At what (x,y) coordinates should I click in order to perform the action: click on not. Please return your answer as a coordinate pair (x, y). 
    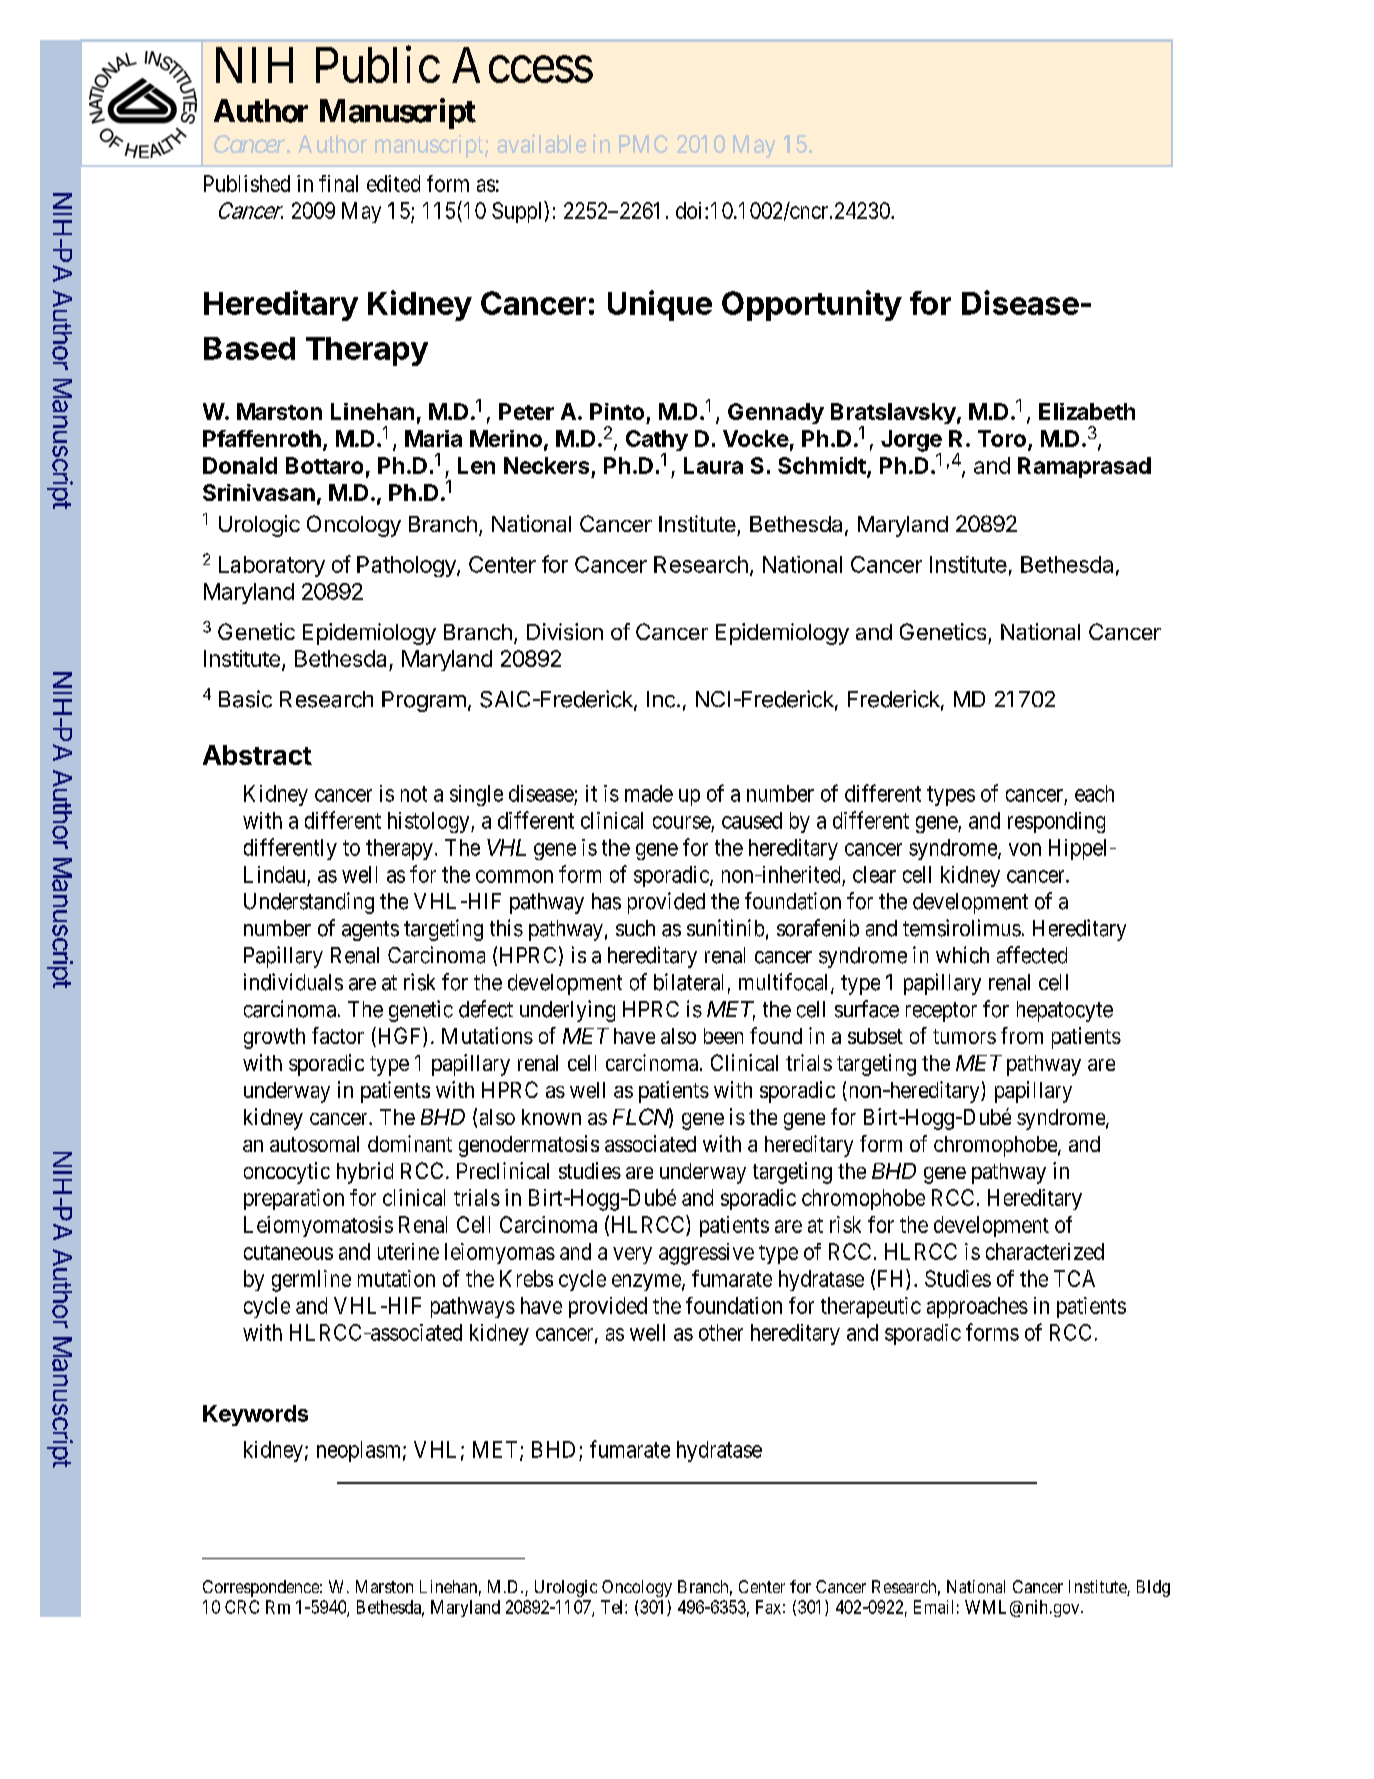
    Looking at the image, I should click on (414, 794).
